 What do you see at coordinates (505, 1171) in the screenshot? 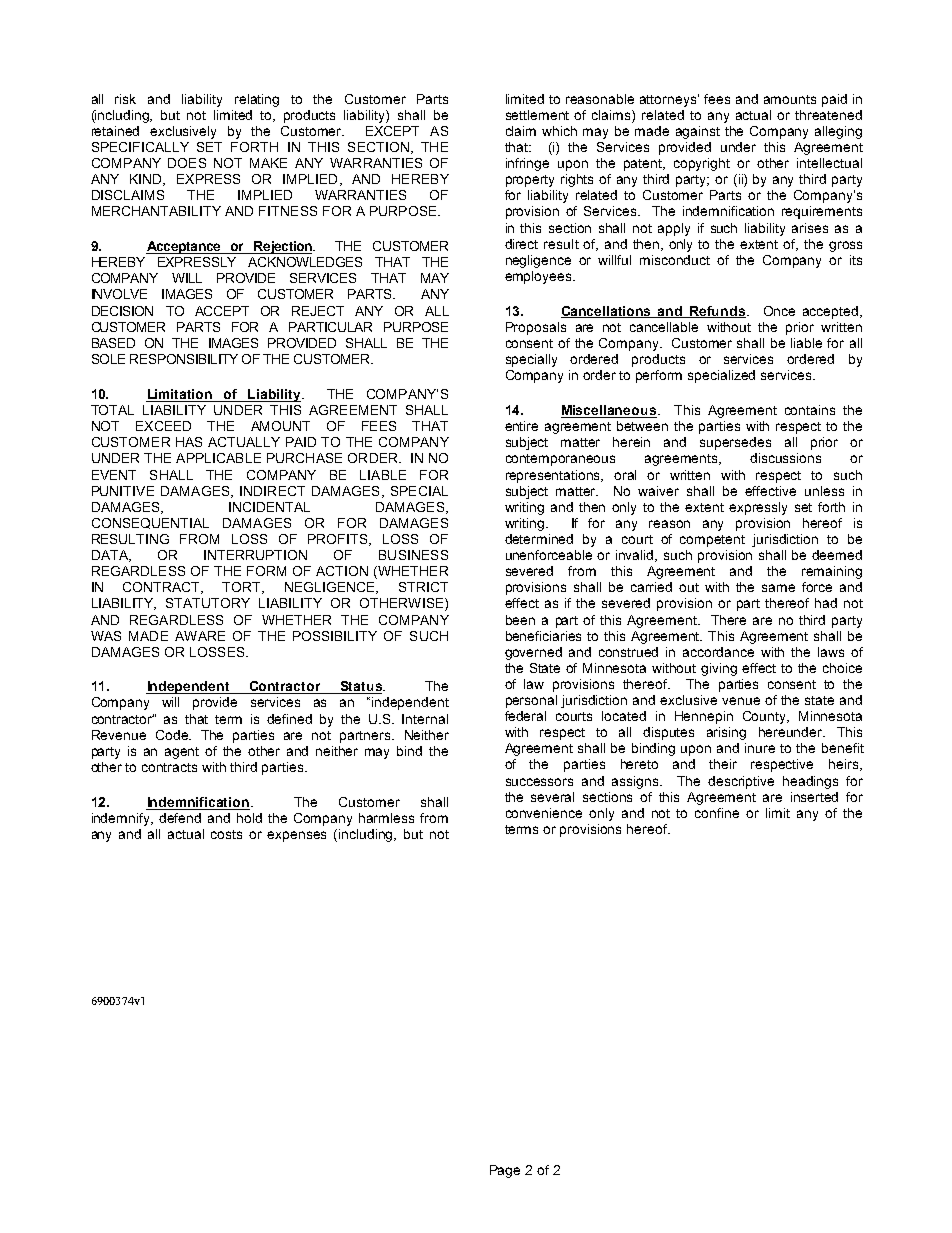
I see `Page` at bounding box center [505, 1171].
